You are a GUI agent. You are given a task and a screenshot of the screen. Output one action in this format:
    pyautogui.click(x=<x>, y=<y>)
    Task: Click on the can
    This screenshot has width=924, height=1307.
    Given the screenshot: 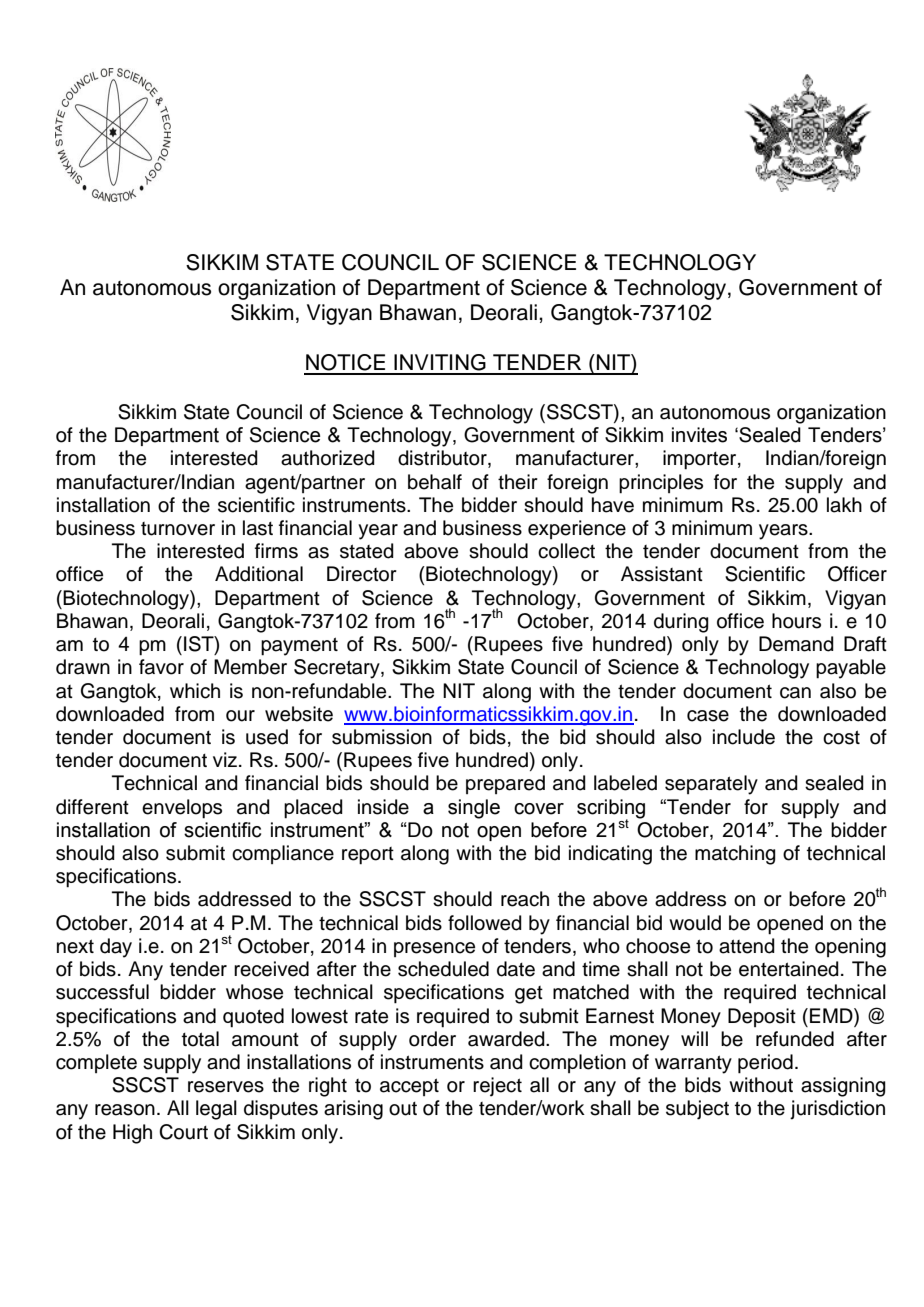 What is the action you would take?
    pyautogui.click(x=795, y=693)
